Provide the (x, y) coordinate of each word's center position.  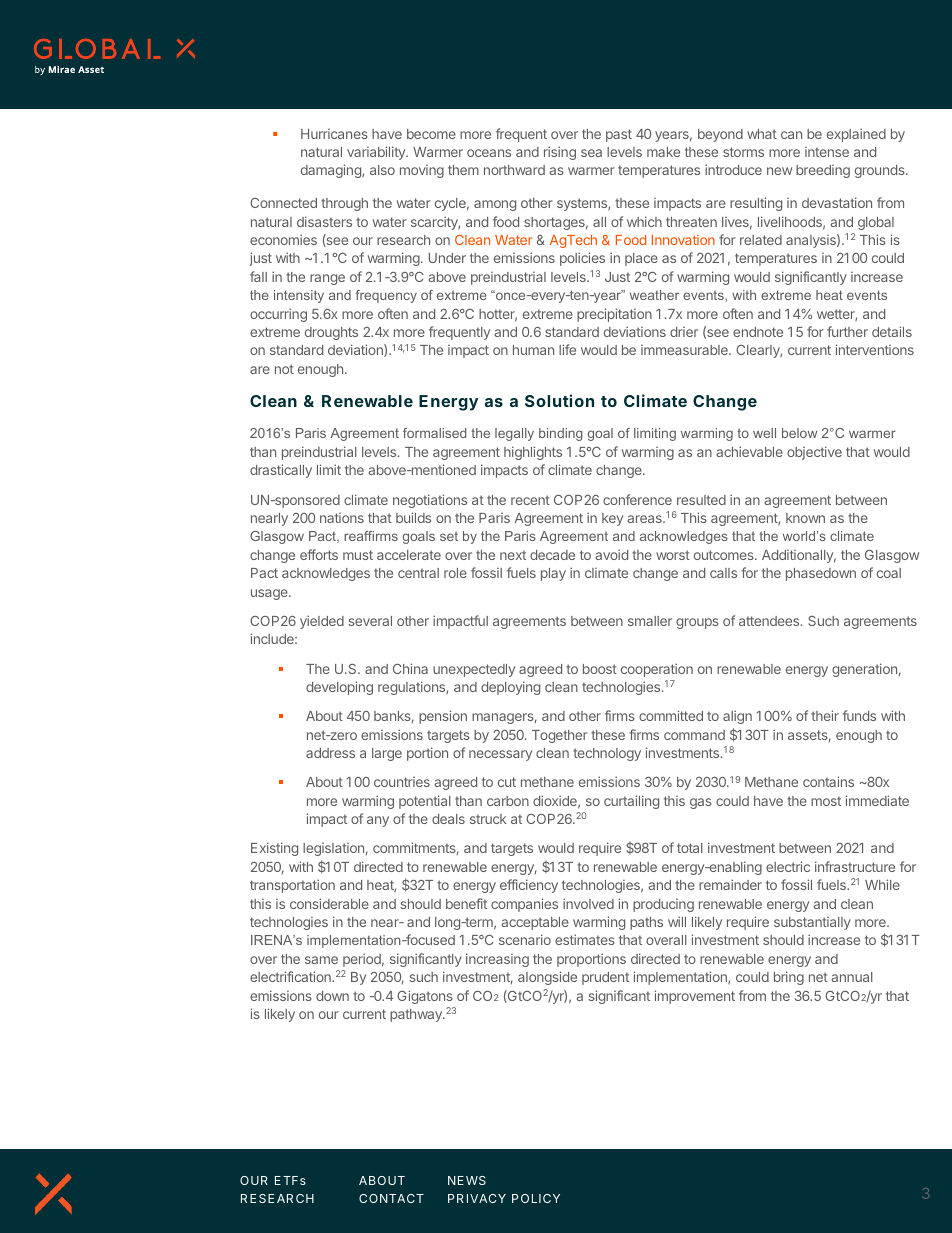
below (799, 433)
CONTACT (391, 1198)
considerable (329, 903)
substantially (812, 923)
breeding (823, 171)
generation (864, 670)
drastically (281, 471)
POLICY (536, 1198)
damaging (332, 171)
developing (339, 688)
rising (560, 153)
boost (600, 669)
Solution (559, 400)
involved (588, 903)
